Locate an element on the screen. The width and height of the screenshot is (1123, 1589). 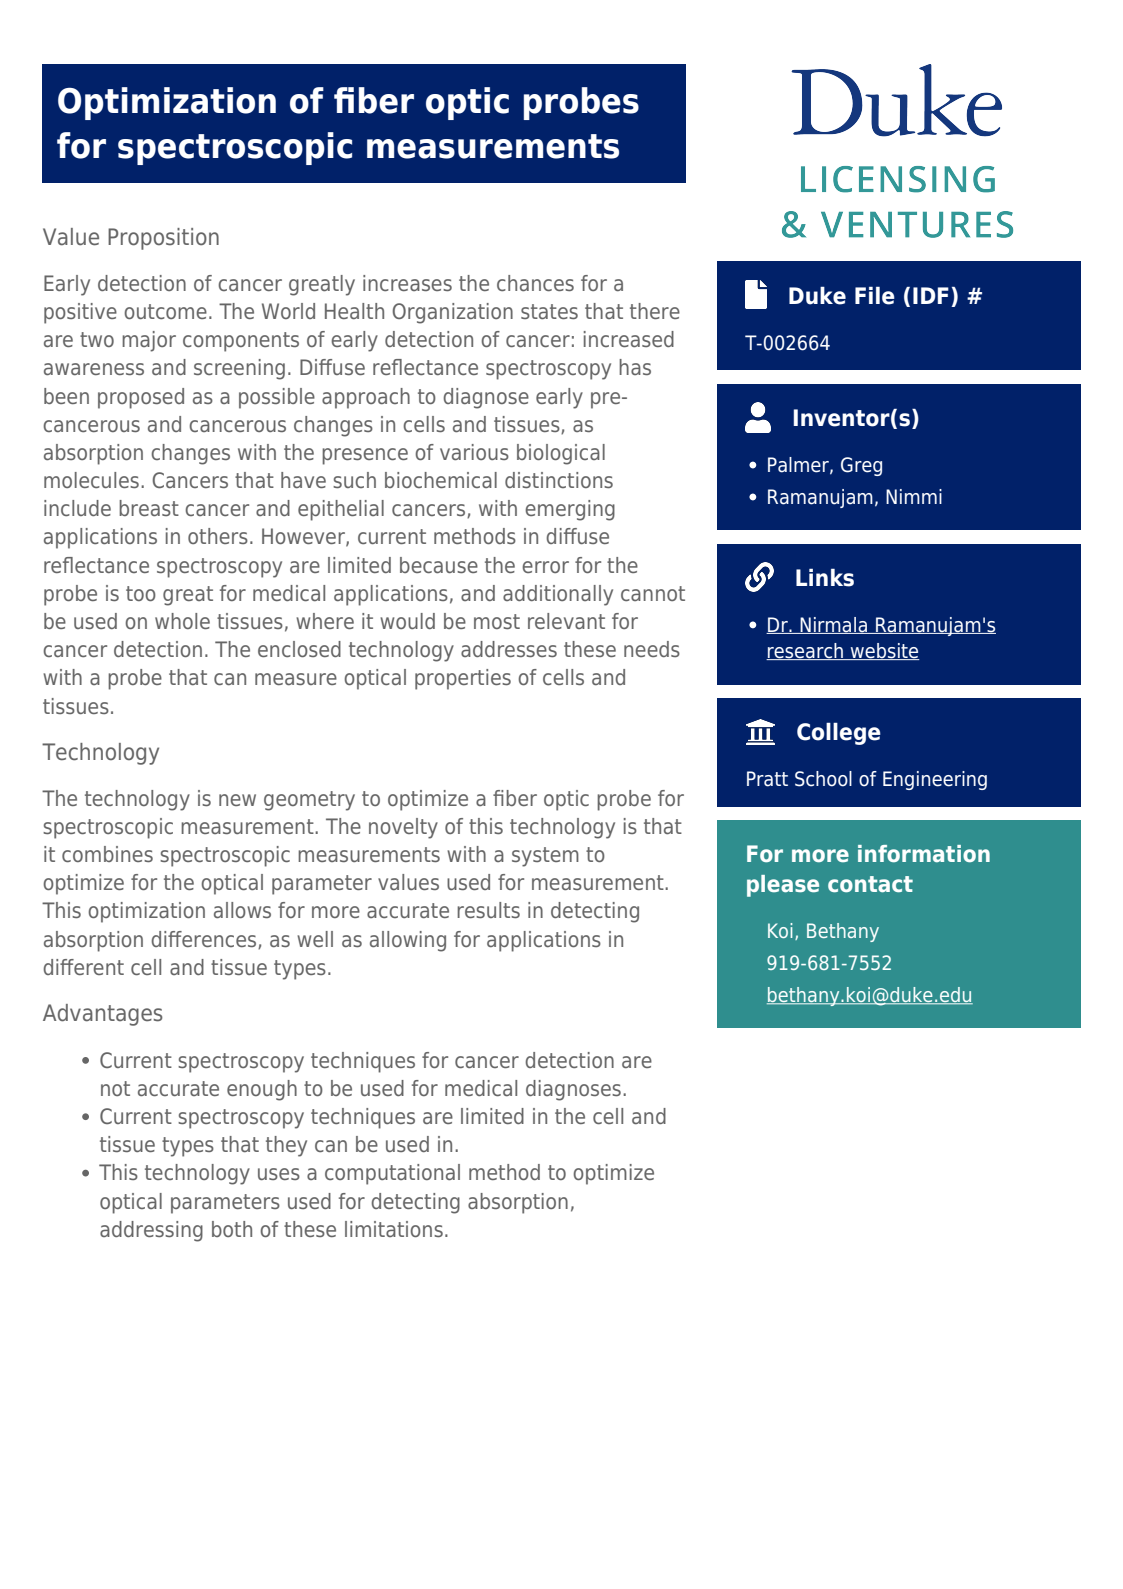
computational is located at coordinates (392, 1174).
